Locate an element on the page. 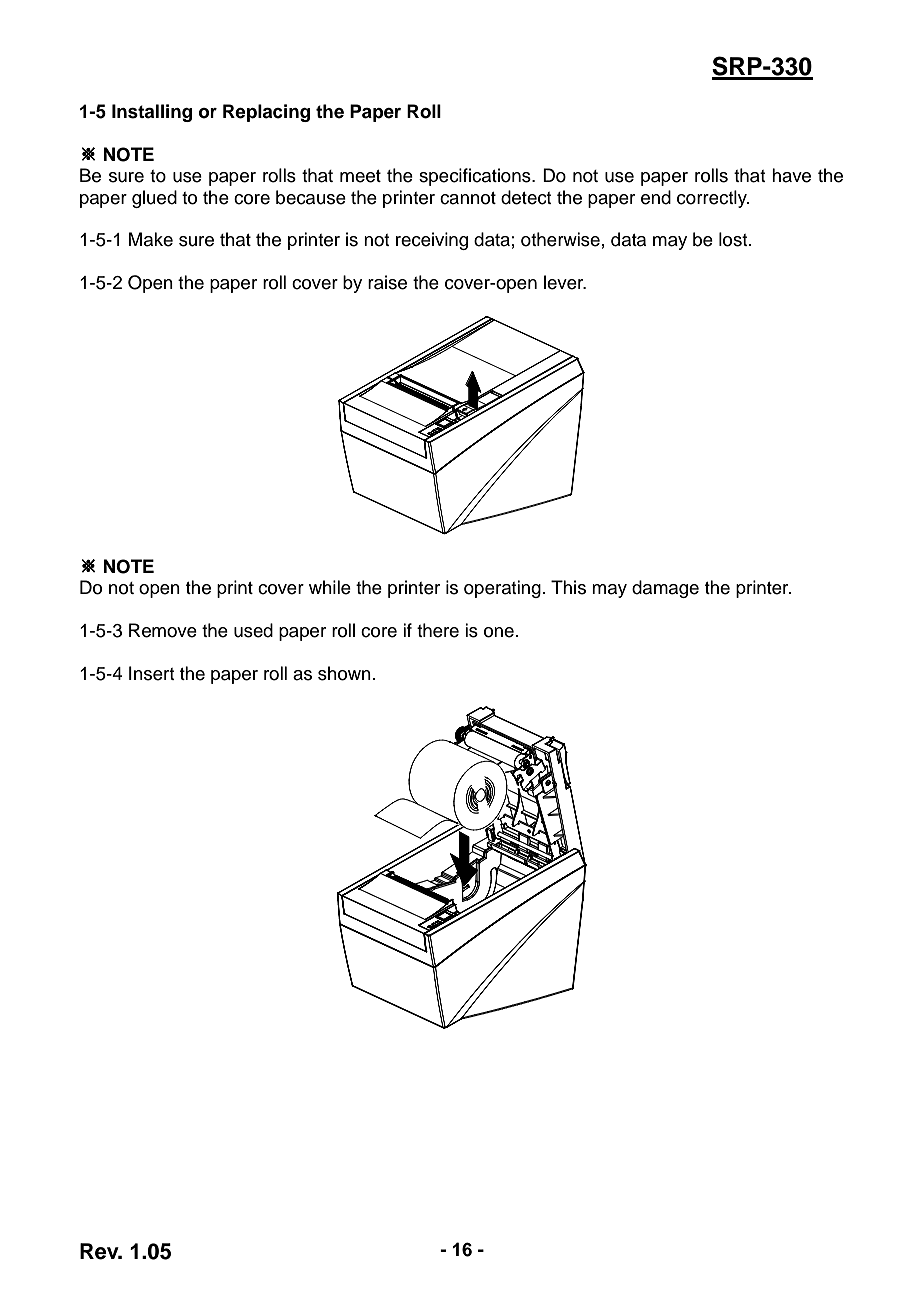  one is located at coordinates (499, 632).
